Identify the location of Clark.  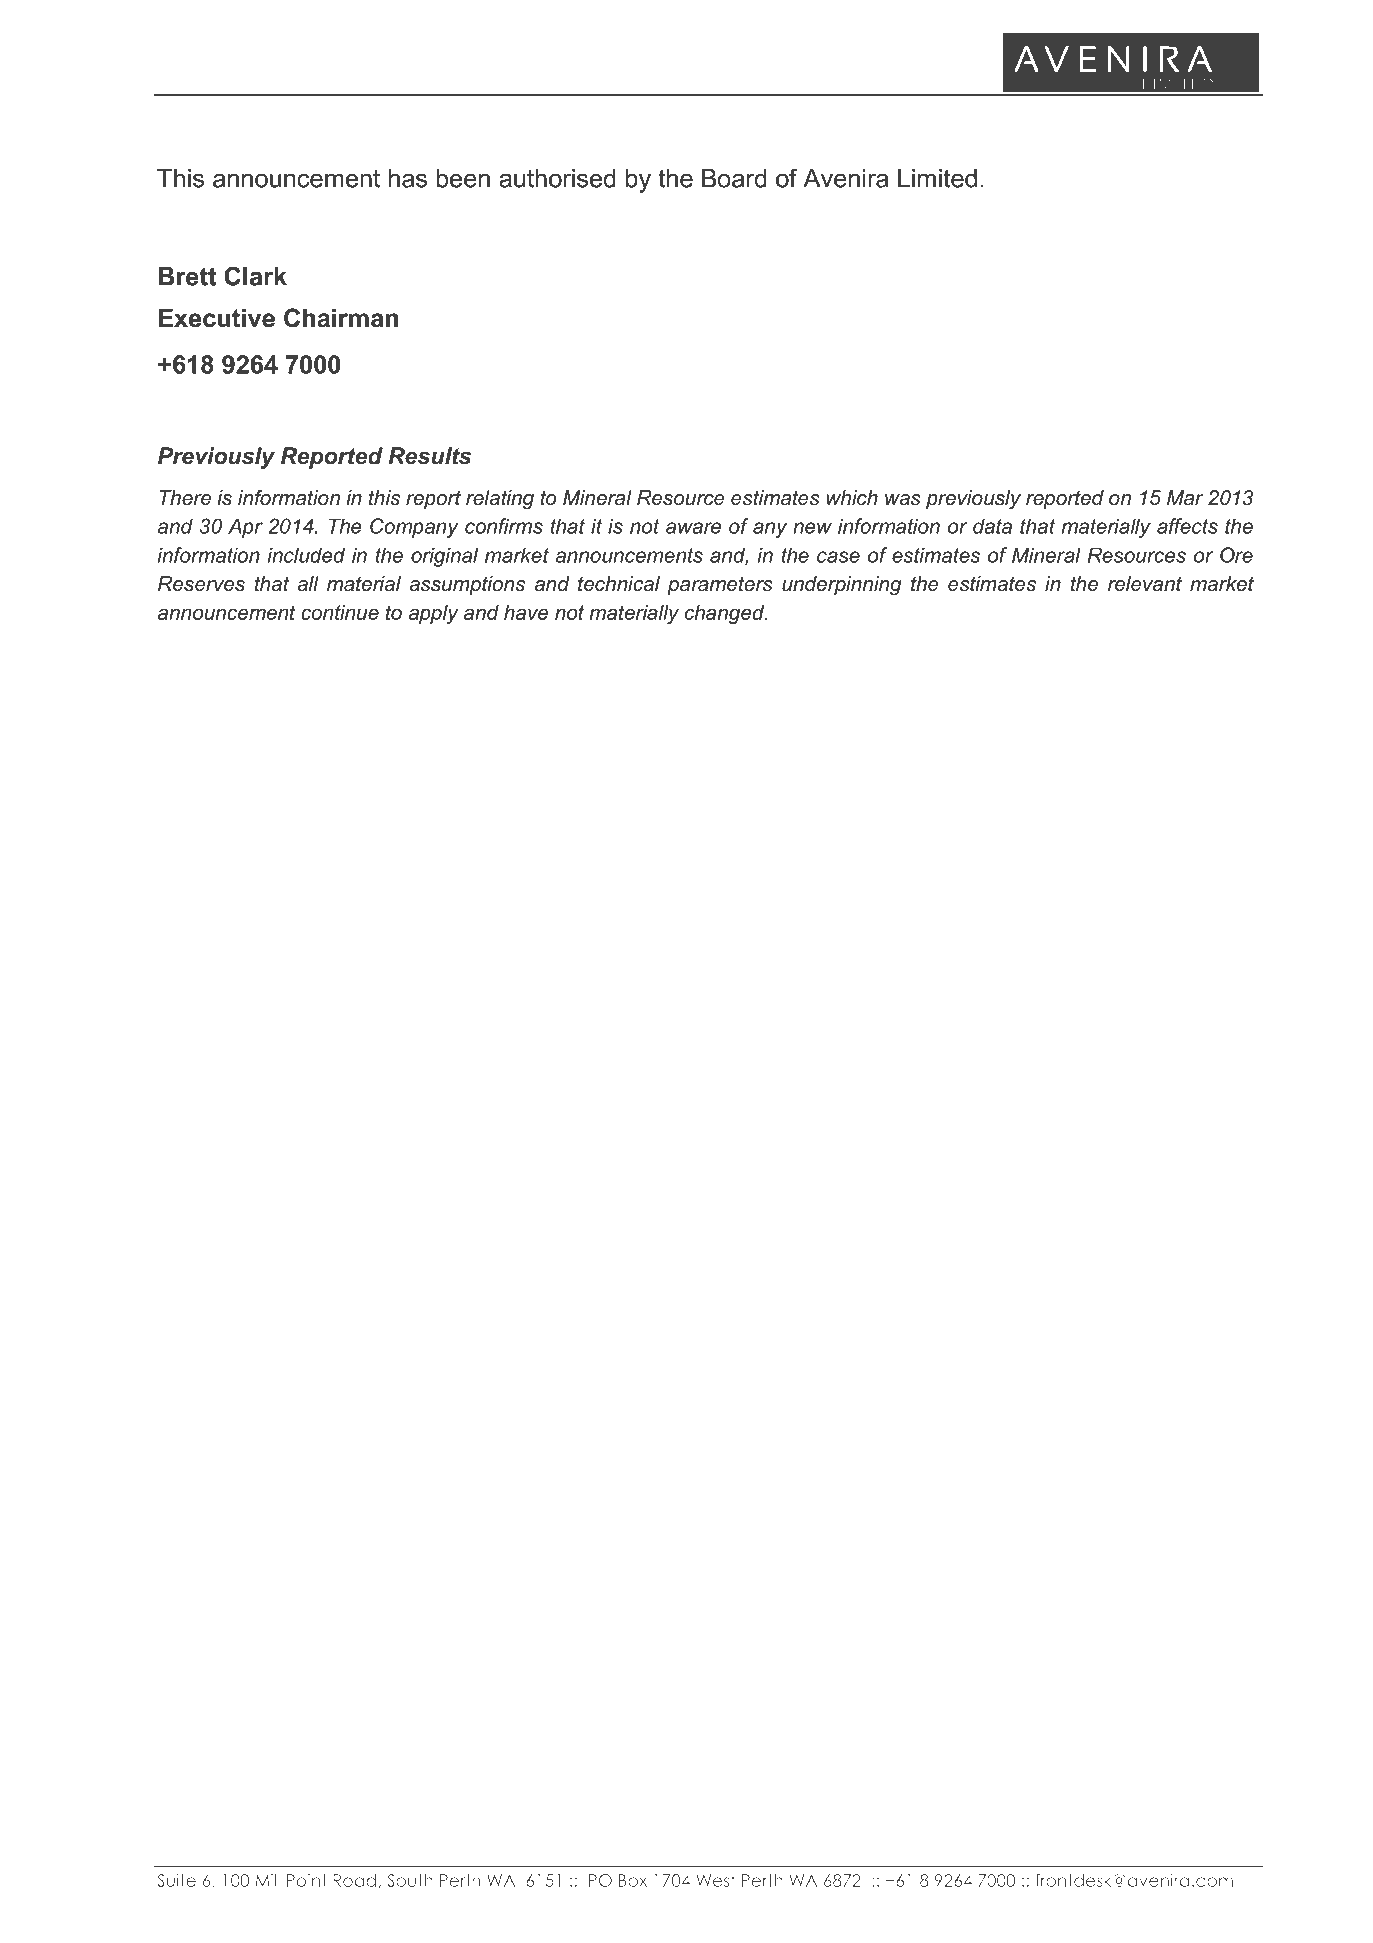
(255, 276).
